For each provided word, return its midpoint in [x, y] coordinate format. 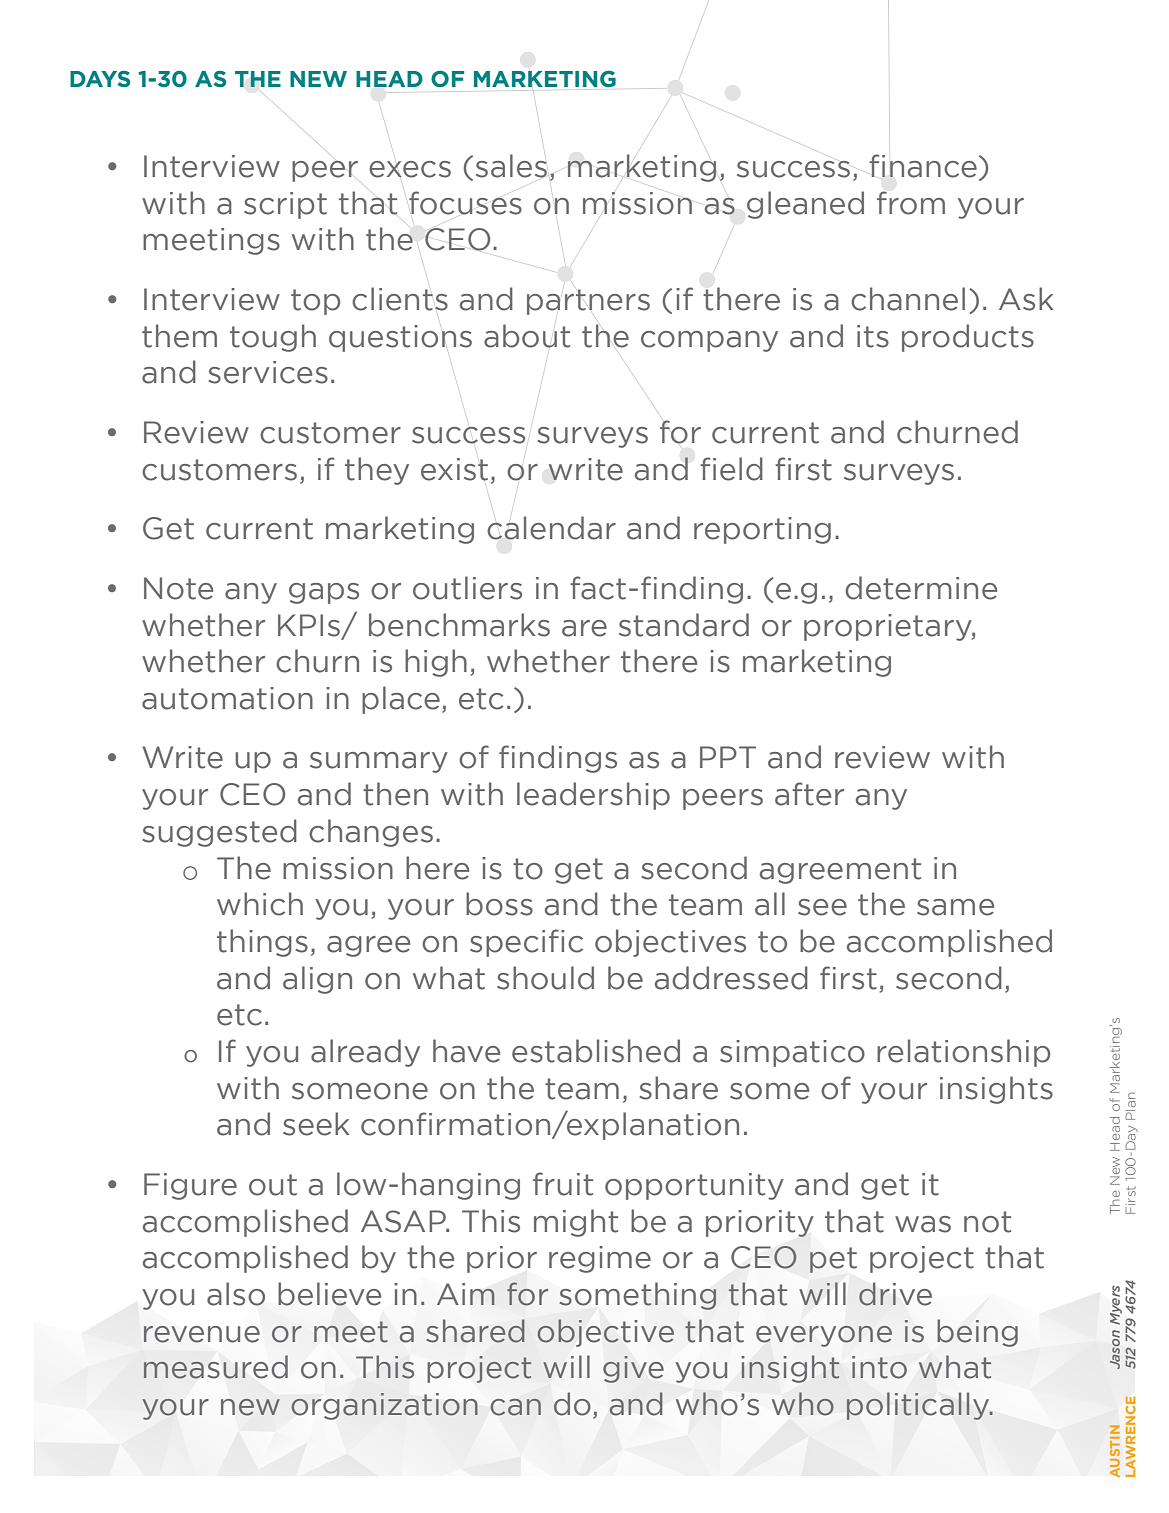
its [873, 336]
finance [923, 166]
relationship [963, 1053]
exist [454, 469]
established [596, 1051]
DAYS [100, 79]
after [809, 794]
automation [227, 698]
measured [216, 1367]
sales [511, 166]
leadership [593, 796]
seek [316, 1124]
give [633, 1369]
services [268, 372]
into [879, 1367]
